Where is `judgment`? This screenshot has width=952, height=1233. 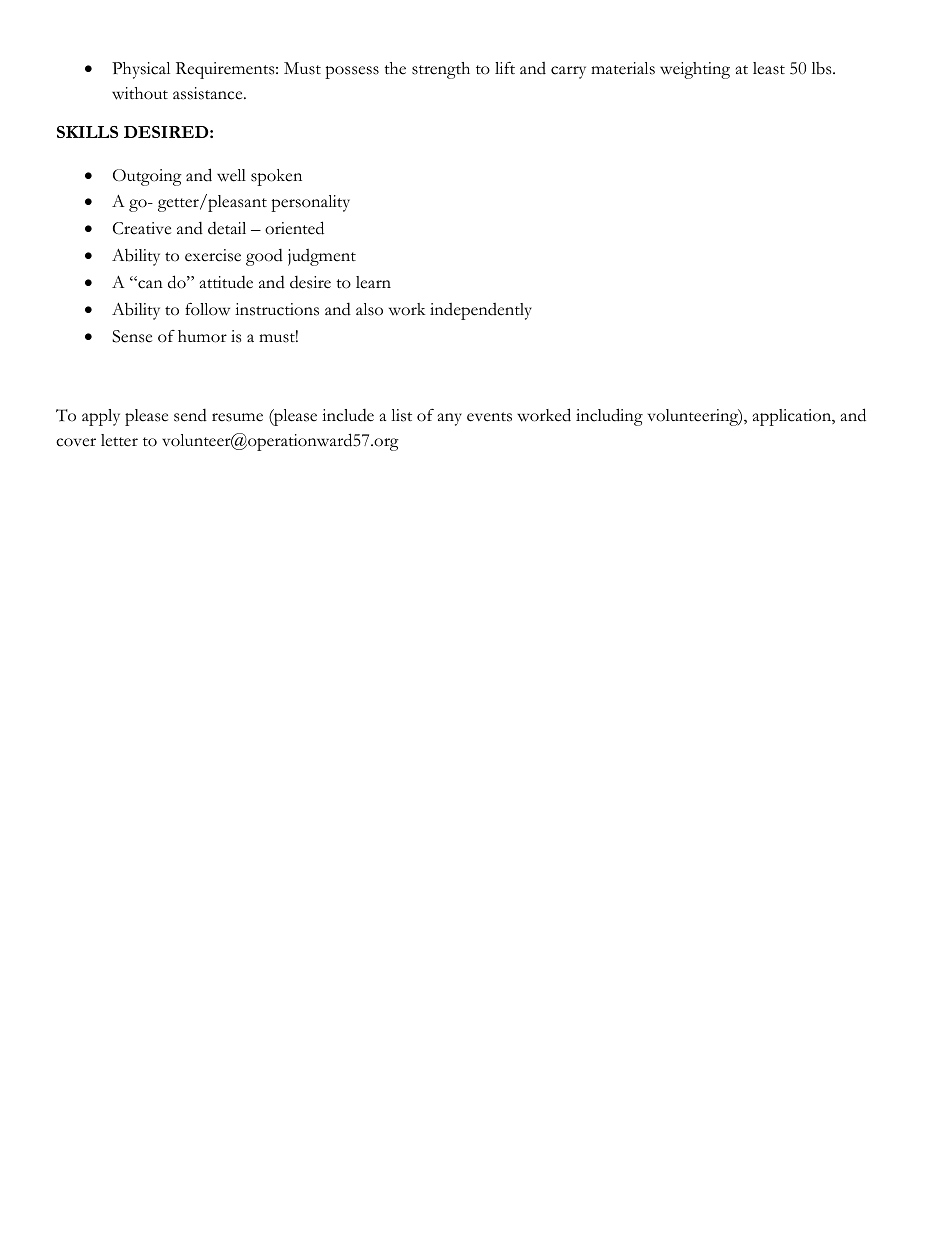
judgment is located at coordinates (322, 257).
